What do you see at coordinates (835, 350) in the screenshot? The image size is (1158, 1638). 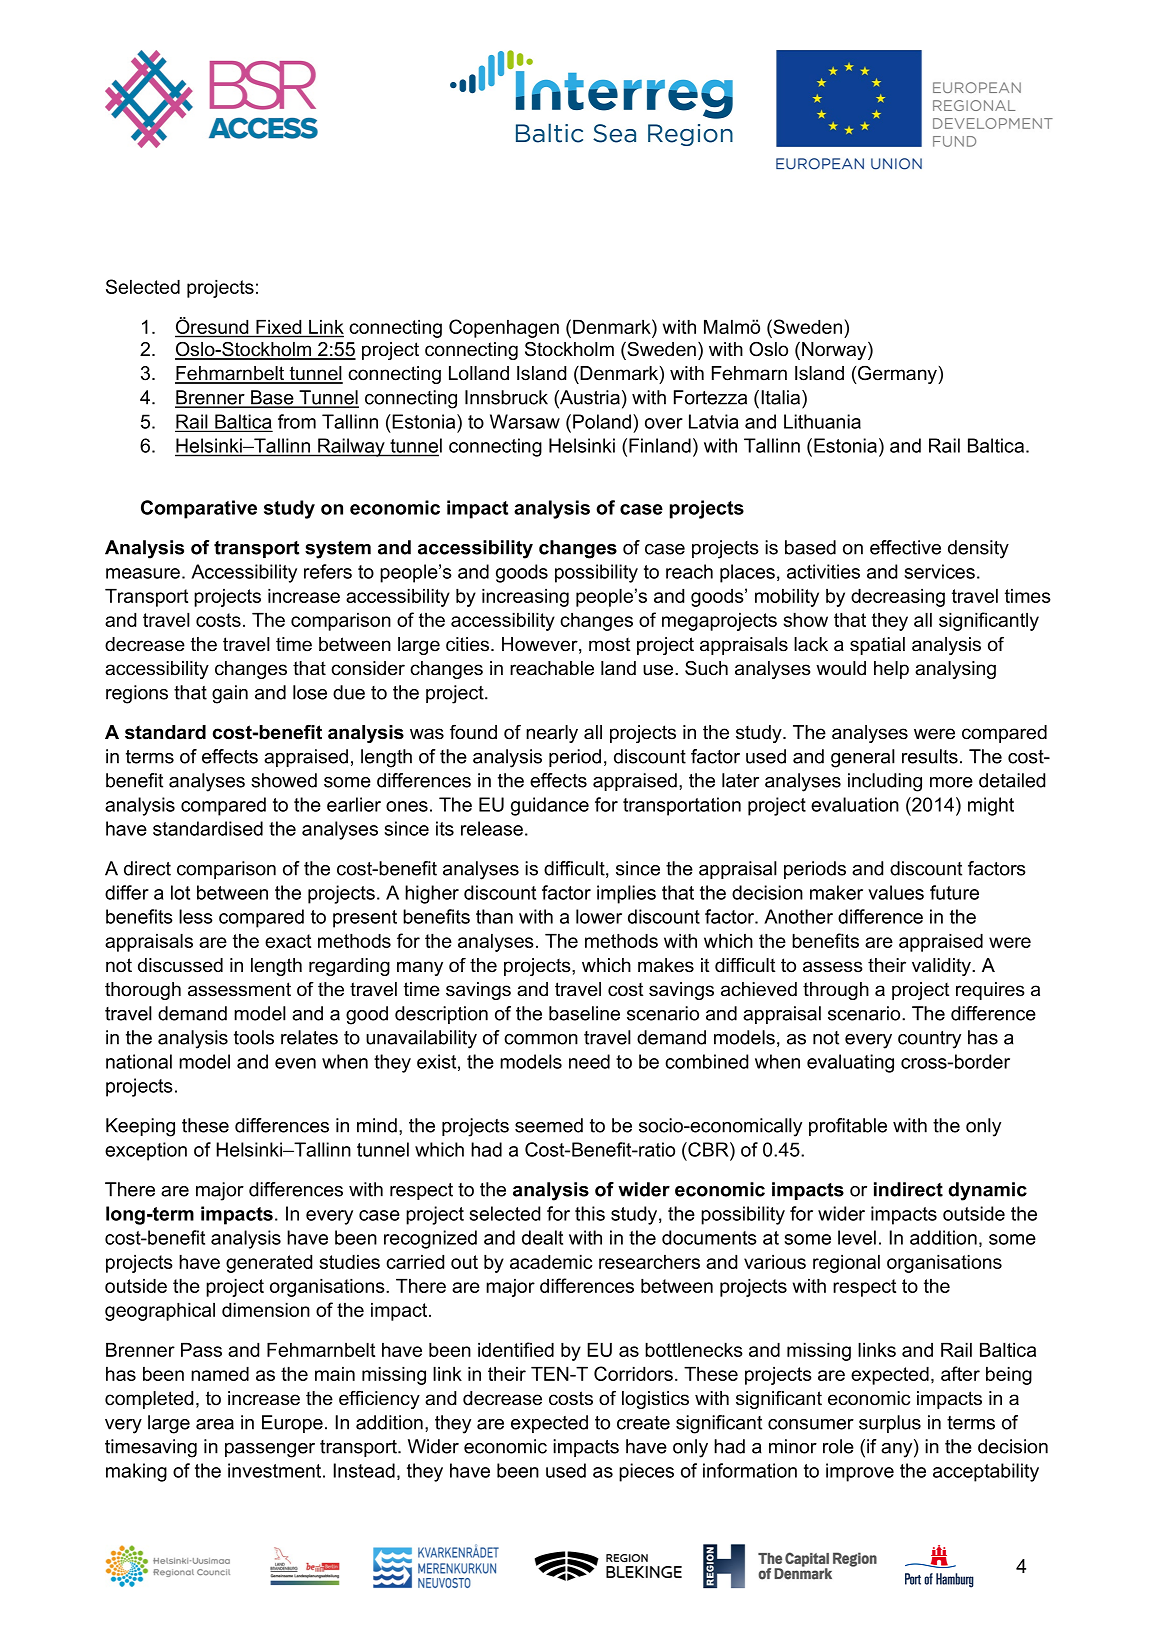 I see `Norway` at bounding box center [835, 350].
